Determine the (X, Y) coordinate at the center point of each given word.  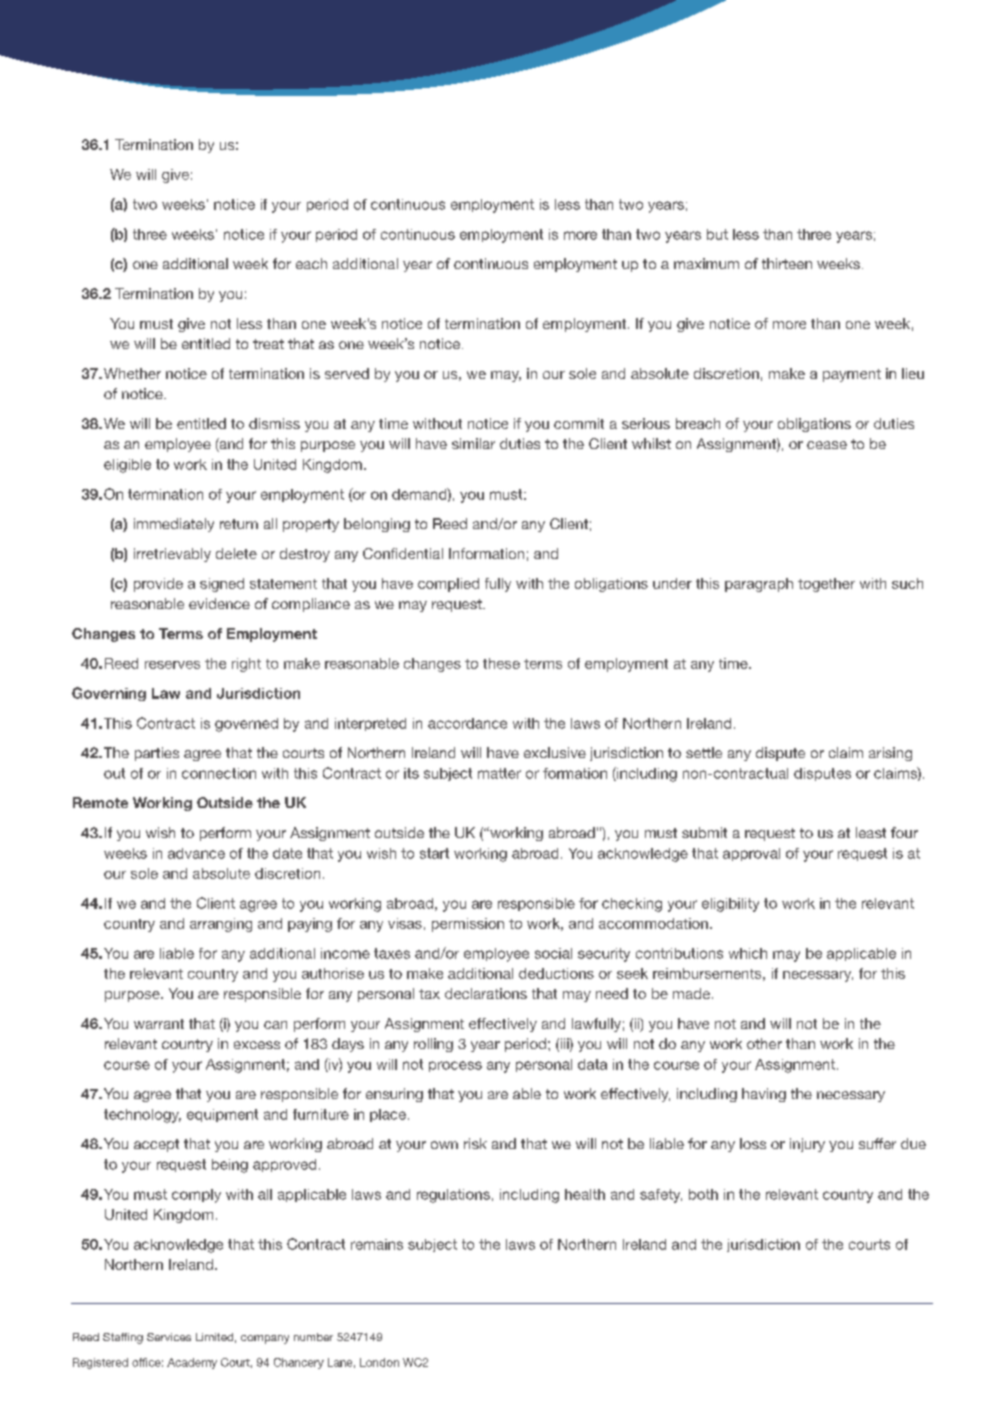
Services (169, 1337)
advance (196, 853)
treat (268, 344)
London (379, 1362)
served (347, 373)
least (871, 832)
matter (499, 773)
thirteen (787, 263)
